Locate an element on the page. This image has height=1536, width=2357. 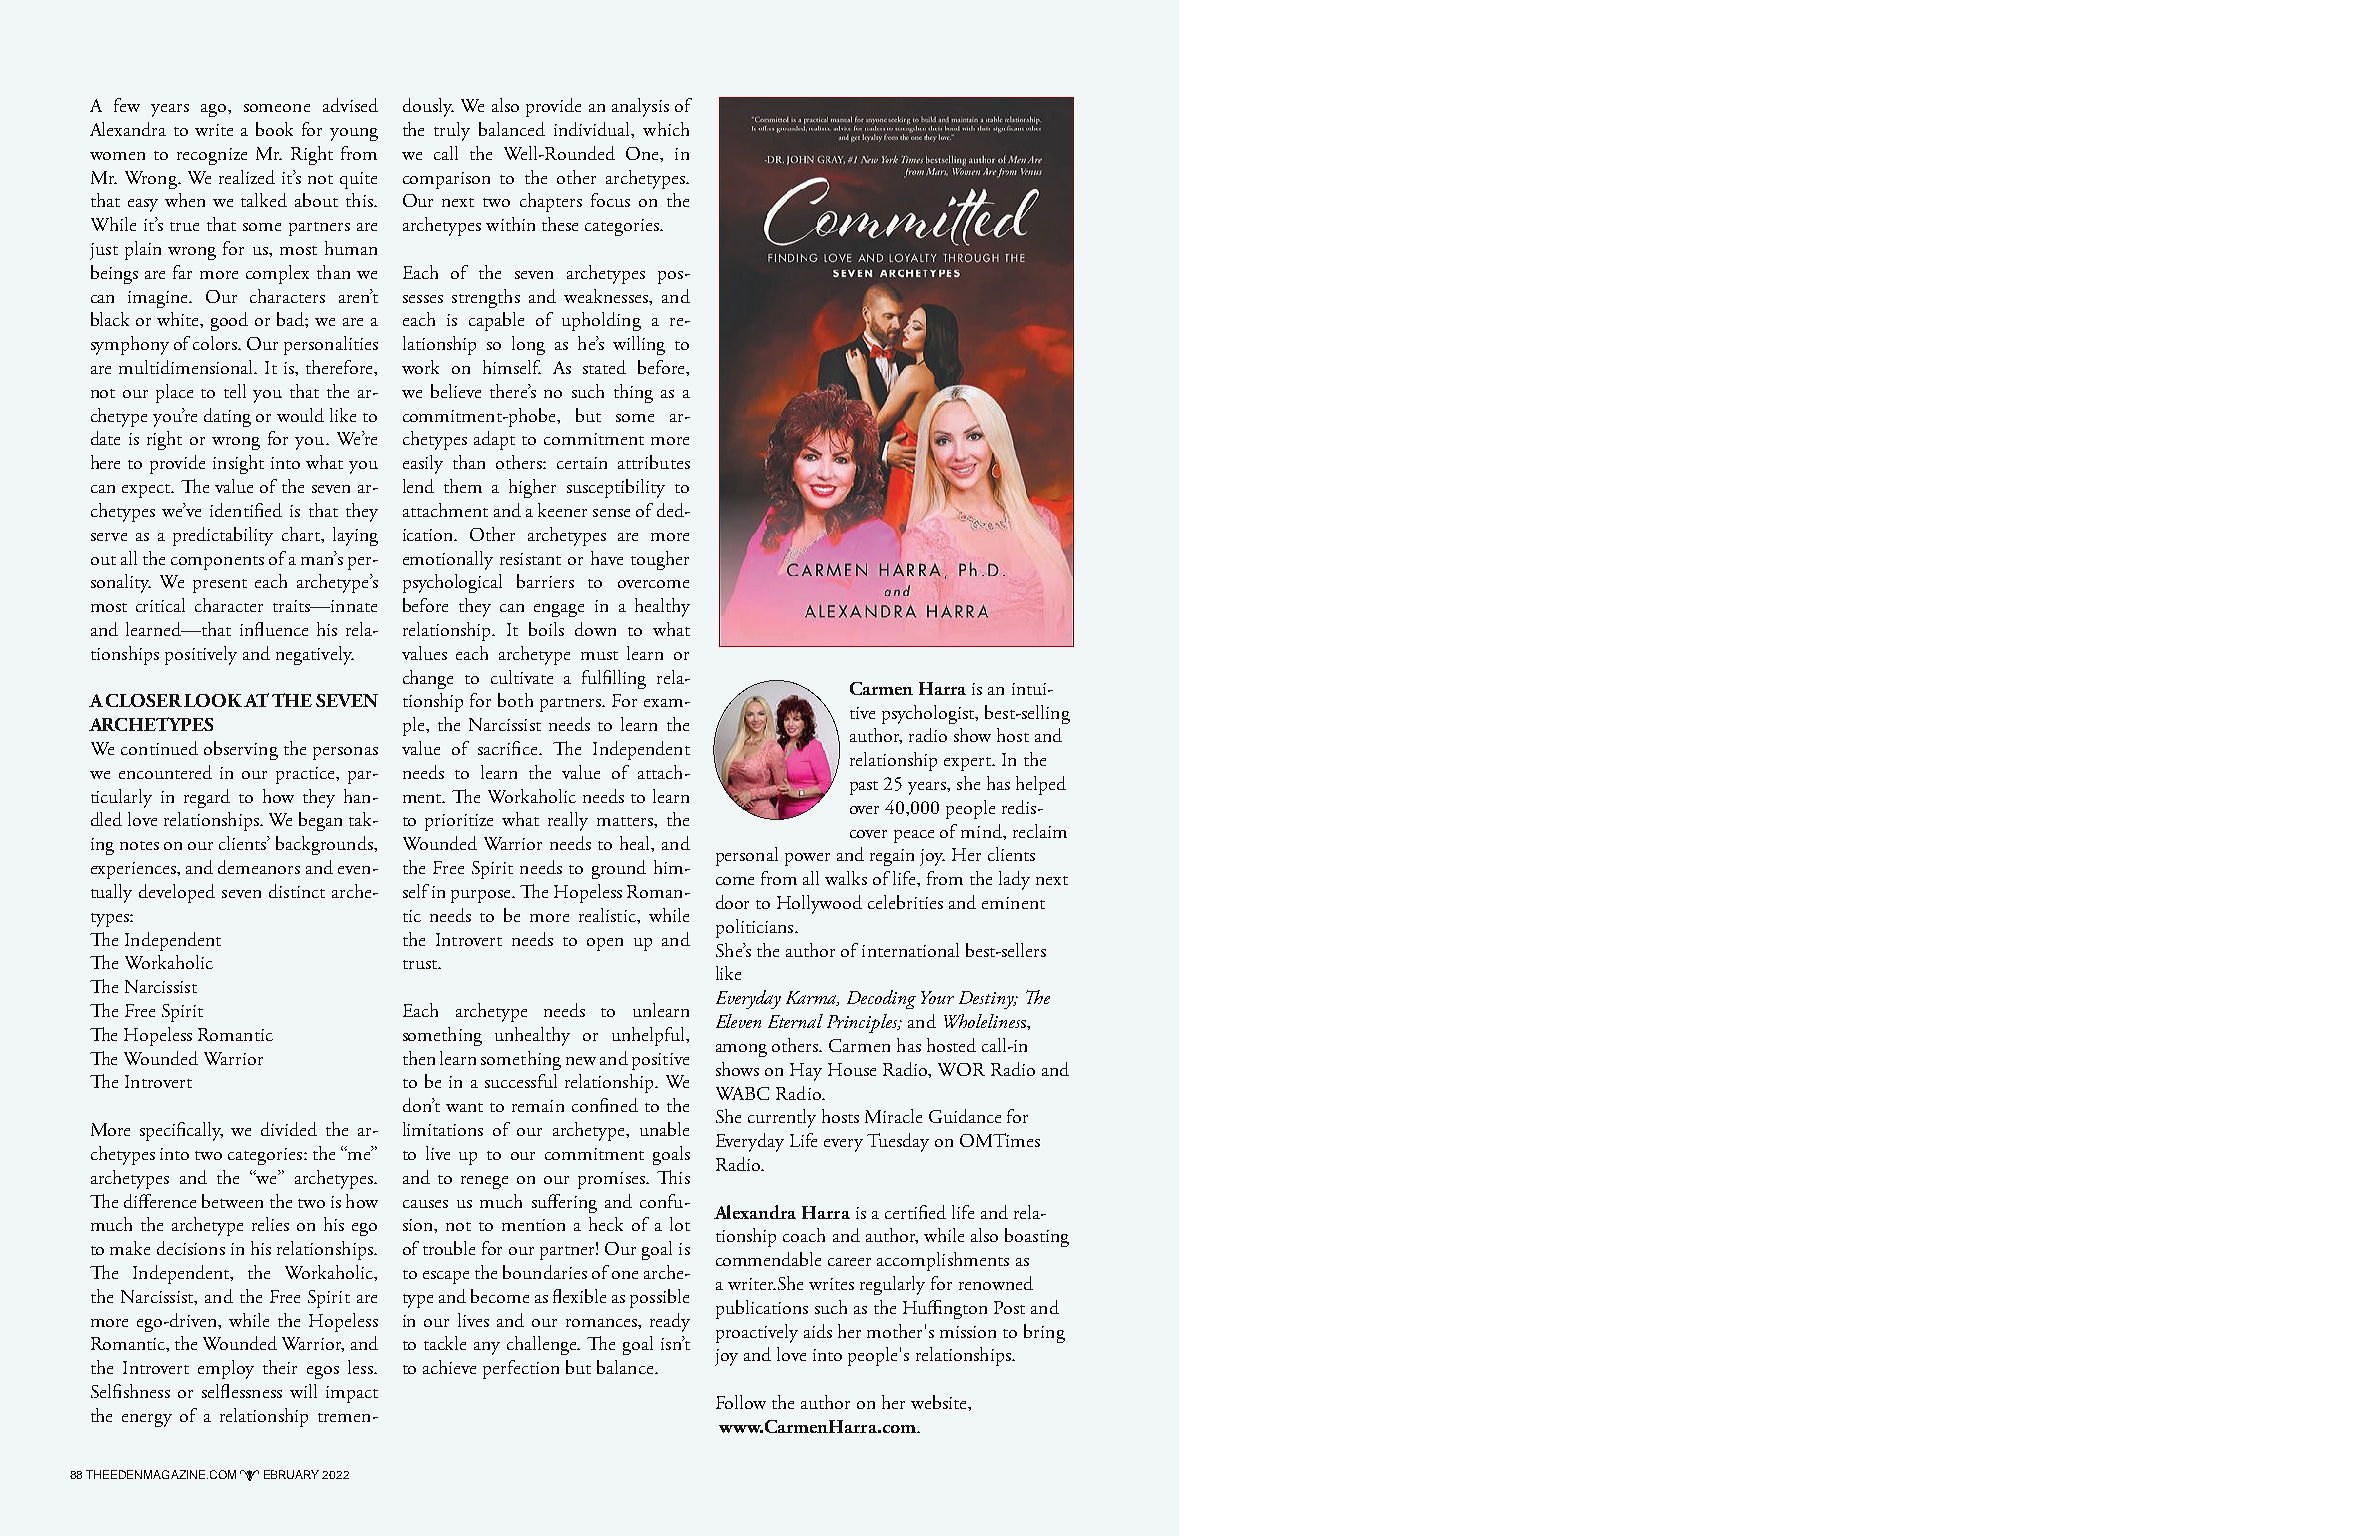
employ is located at coordinates (226, 1369).
